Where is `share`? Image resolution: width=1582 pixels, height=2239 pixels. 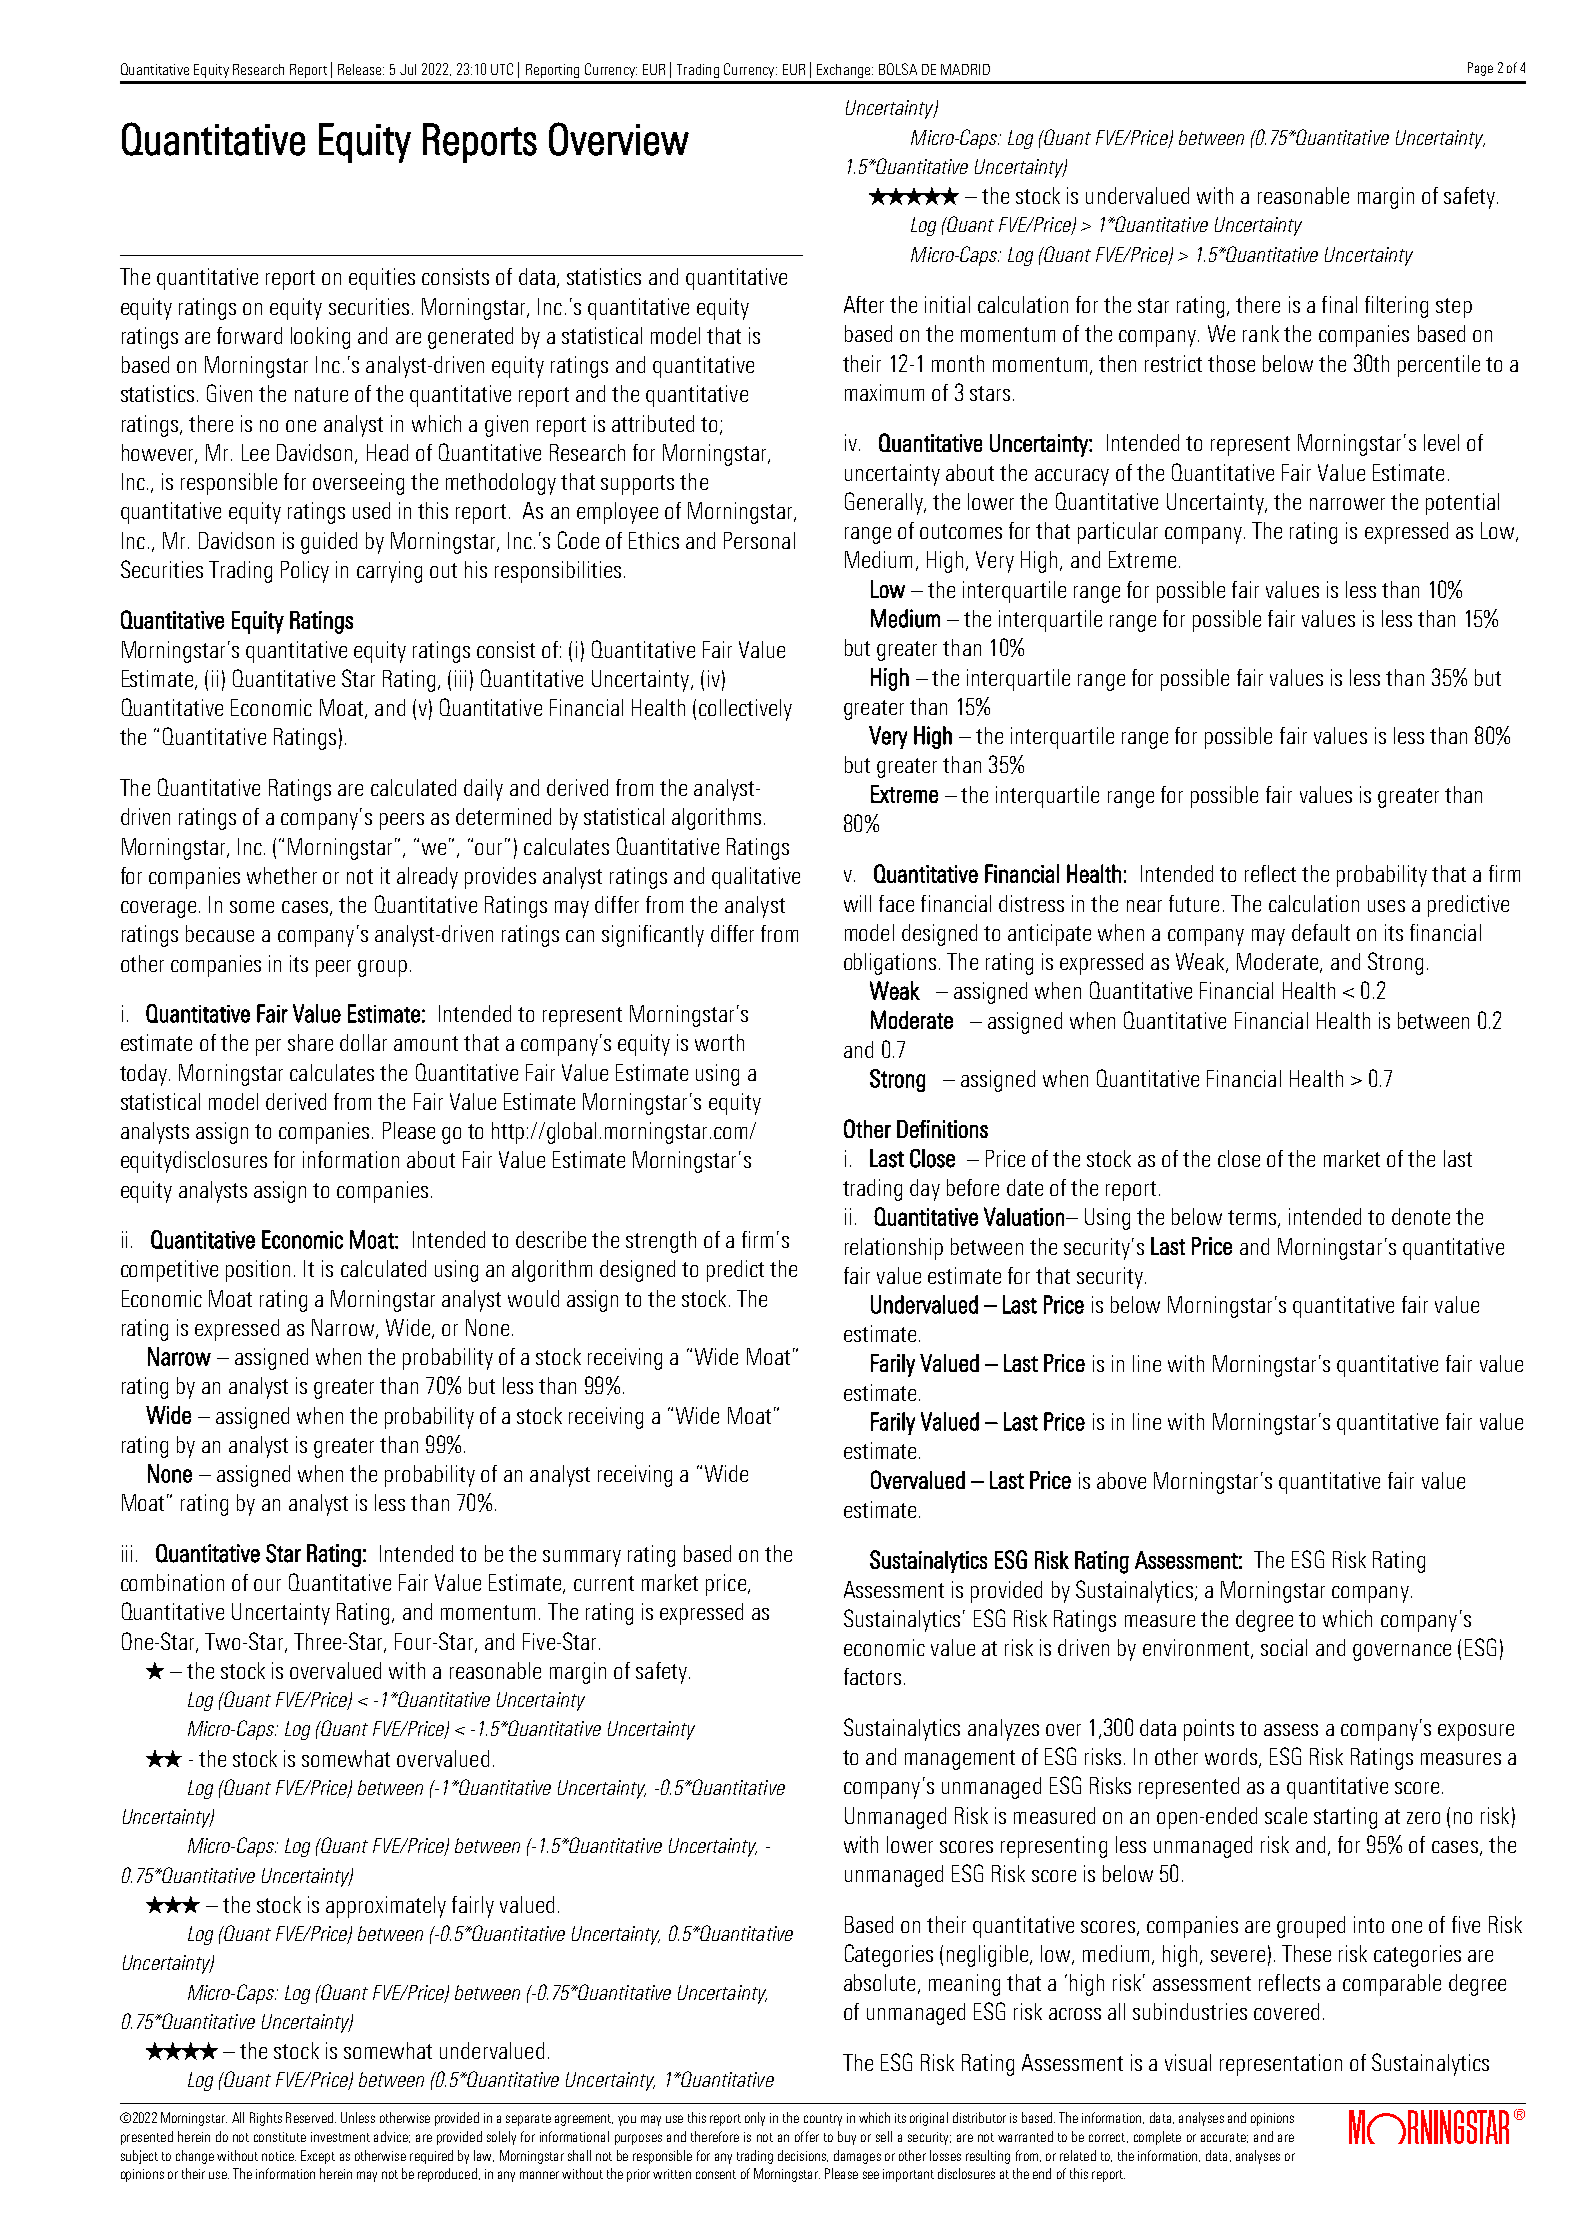
share is located at coordinates (310, 1042).
